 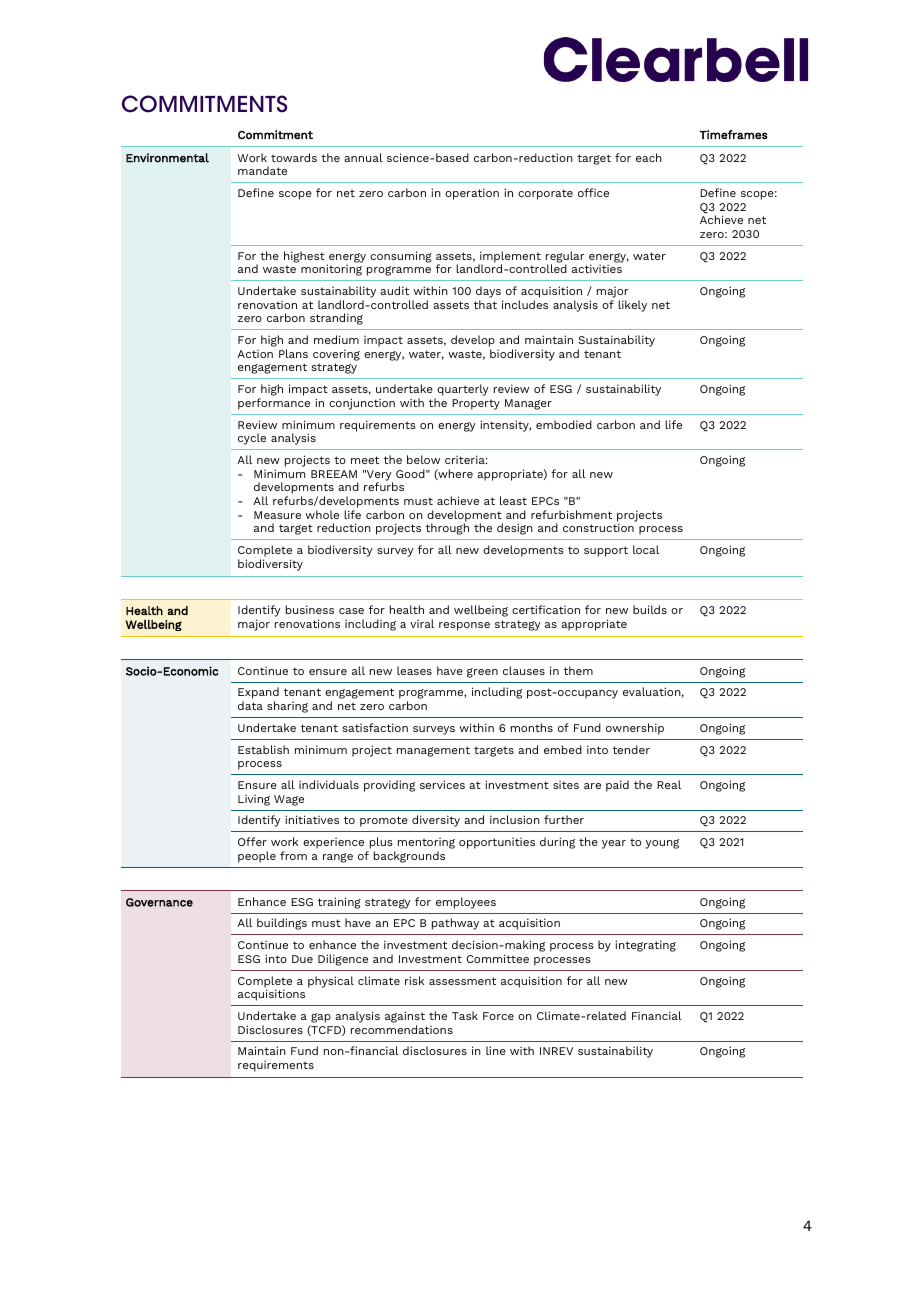 What do you see at coordinates (252, 439) in the document?
I see `cycle` at bounding box center [252, 439].
